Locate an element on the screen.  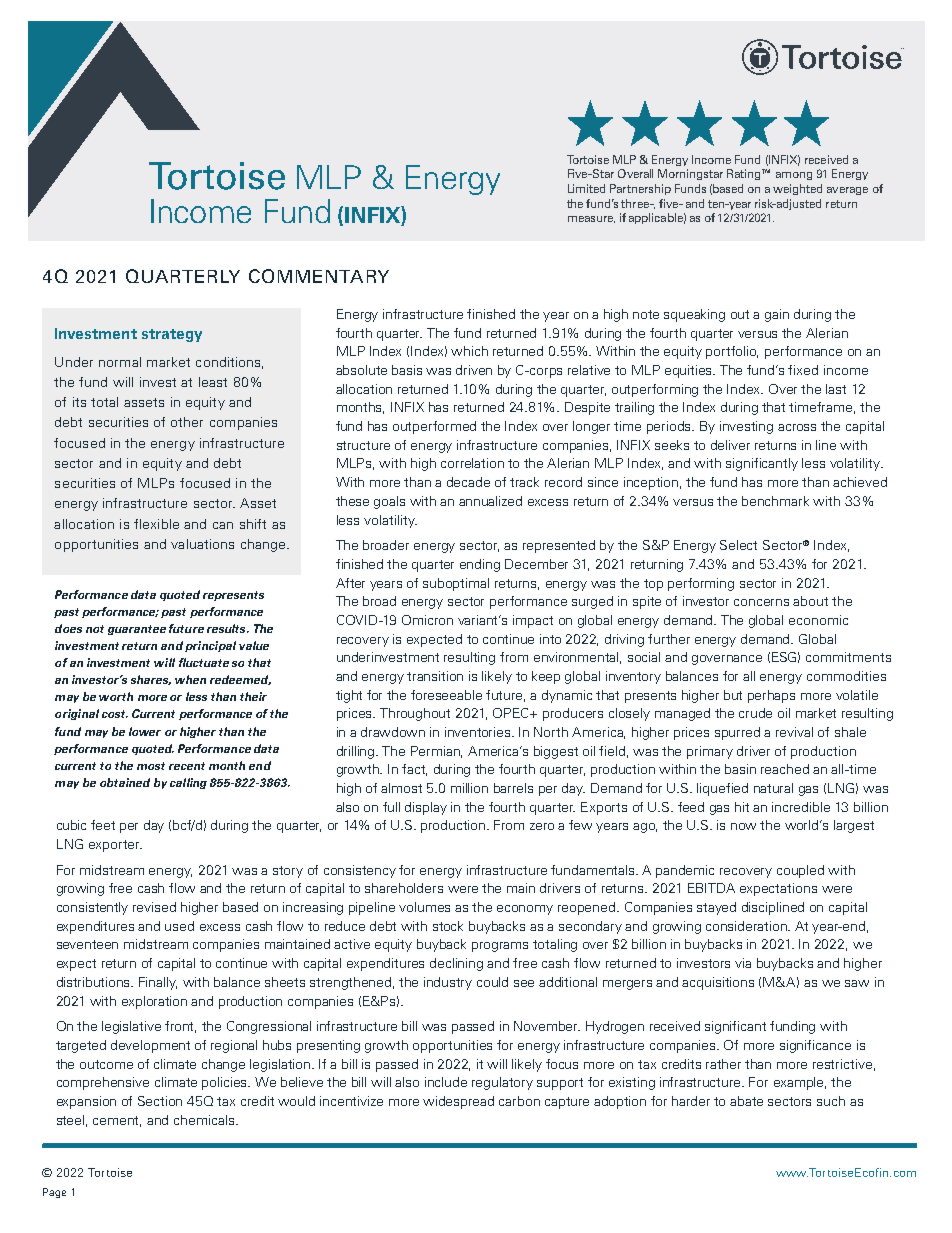
Limited is located at coordinates (586, 188).
